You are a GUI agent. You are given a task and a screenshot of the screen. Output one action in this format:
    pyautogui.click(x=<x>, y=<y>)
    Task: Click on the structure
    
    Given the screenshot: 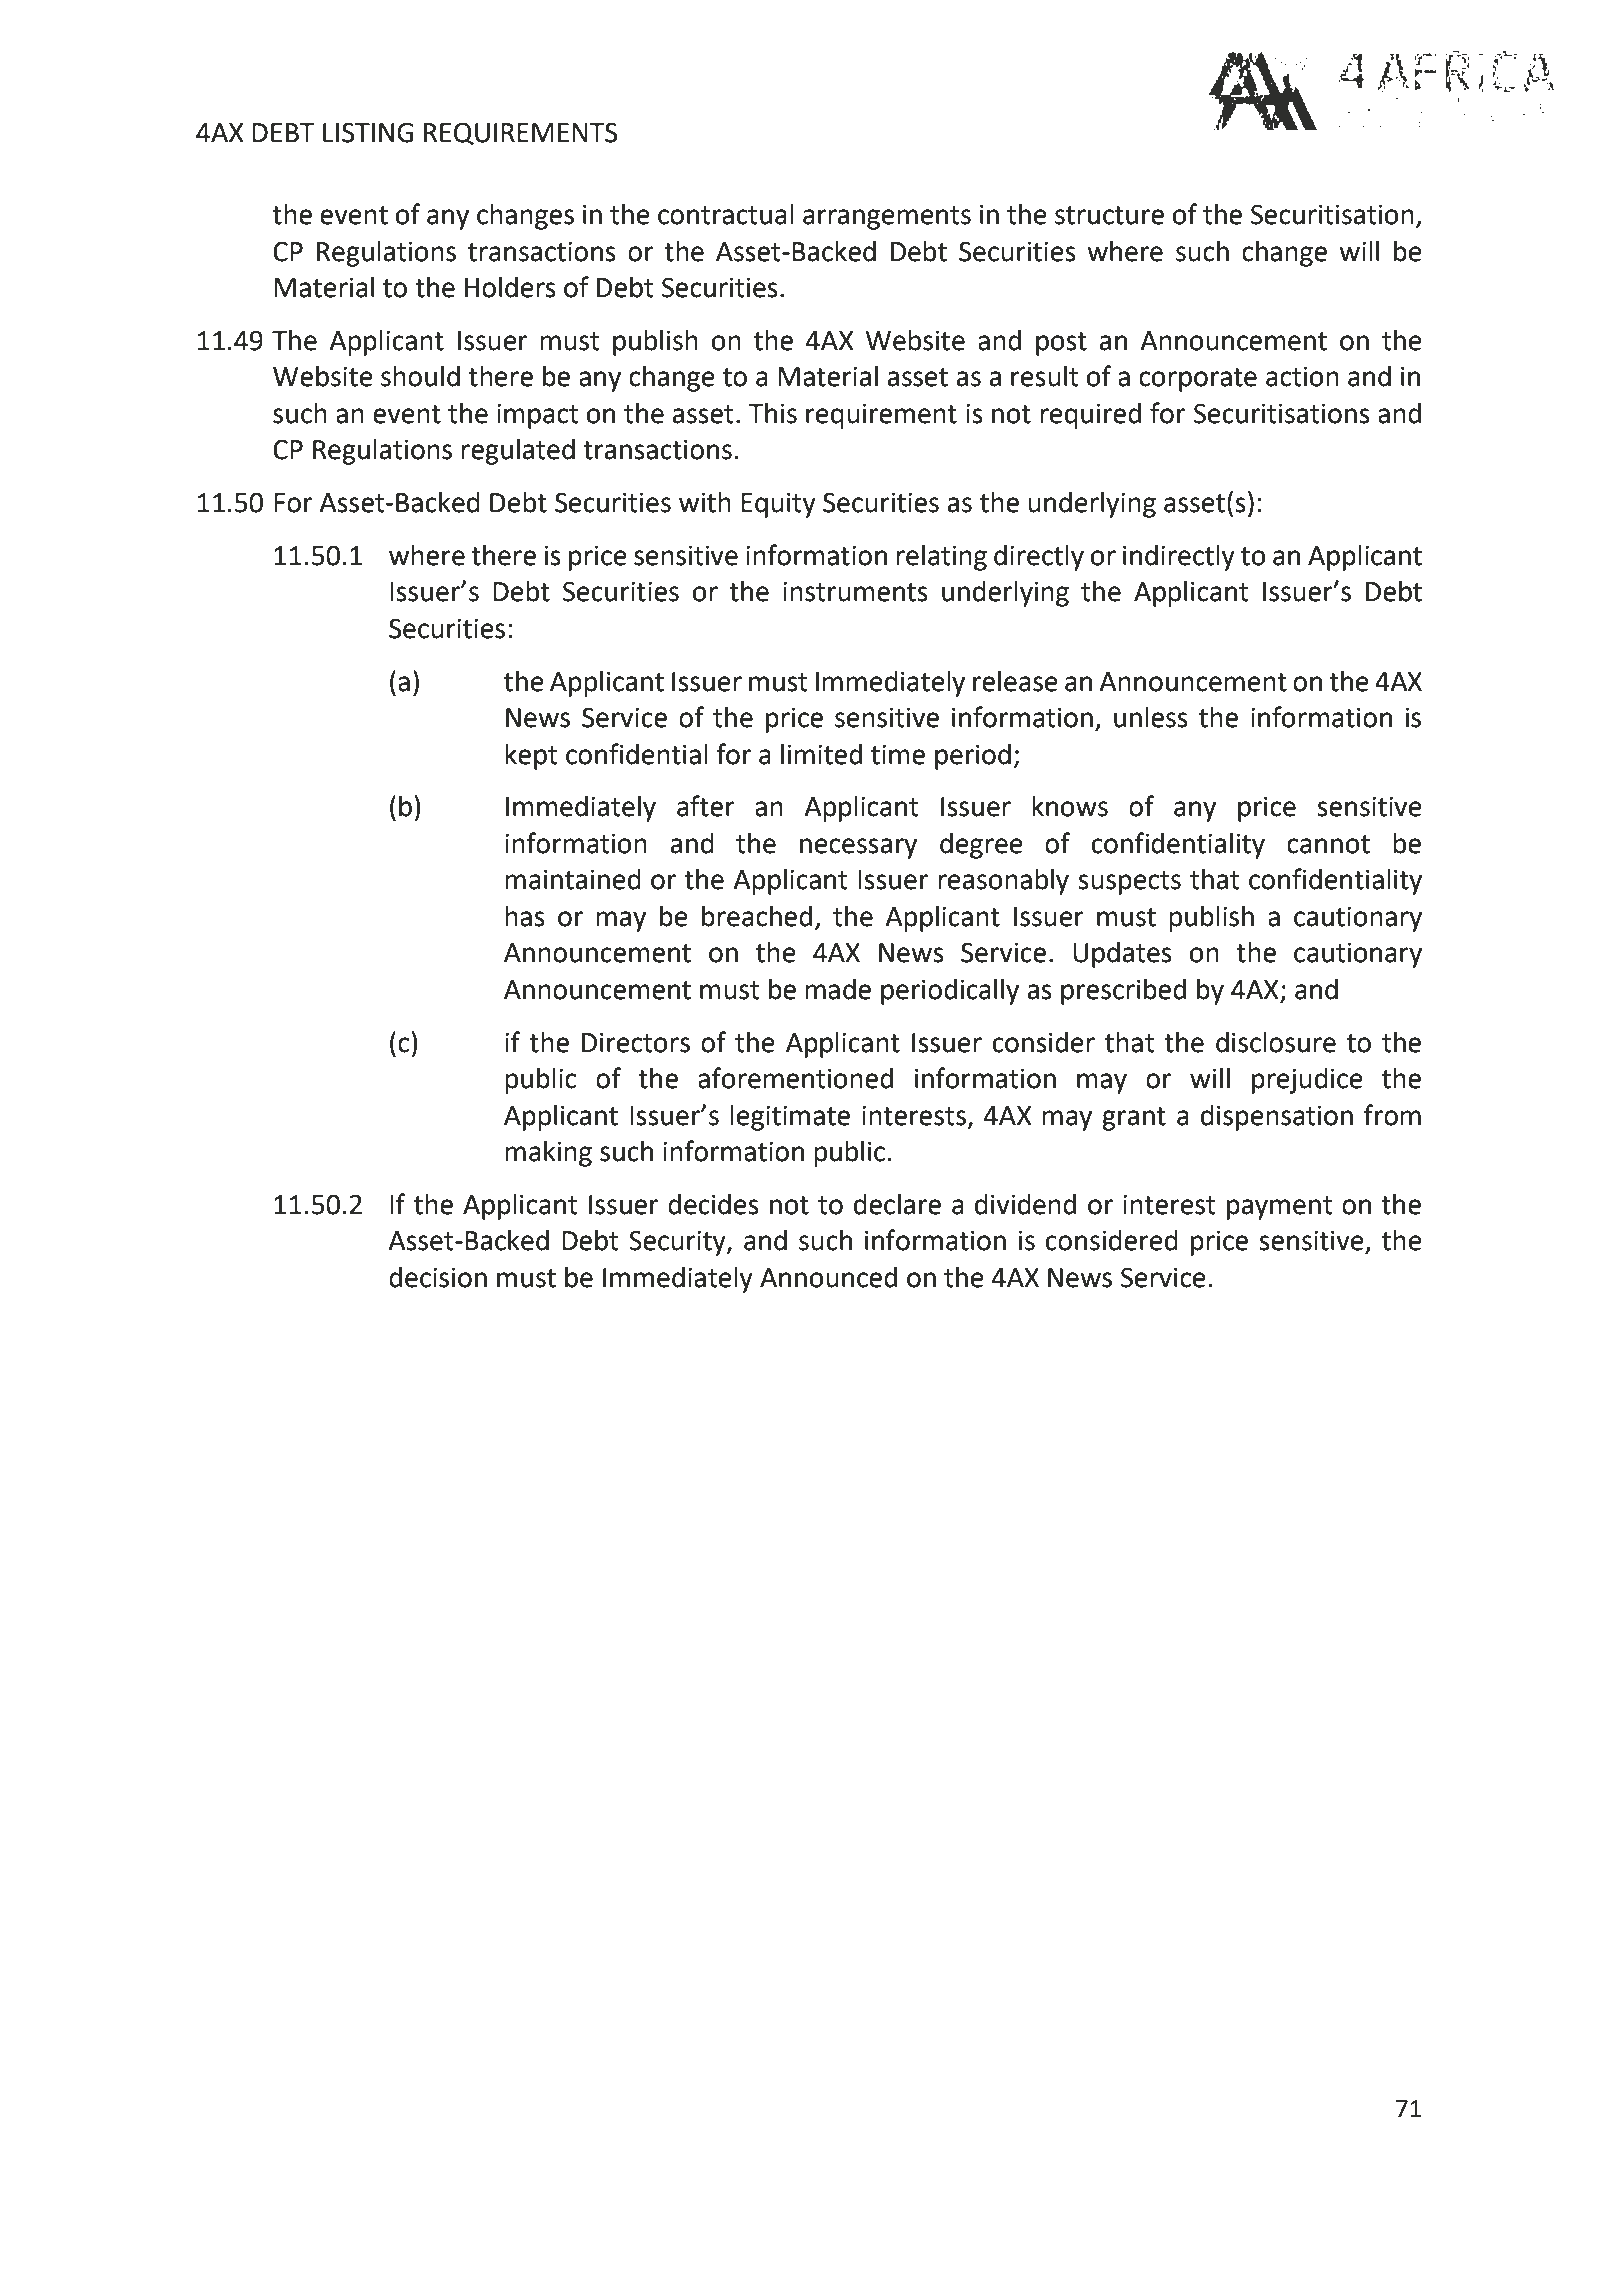 What is the action you would take?
    pyautogui.click(x=1109, y=215)
